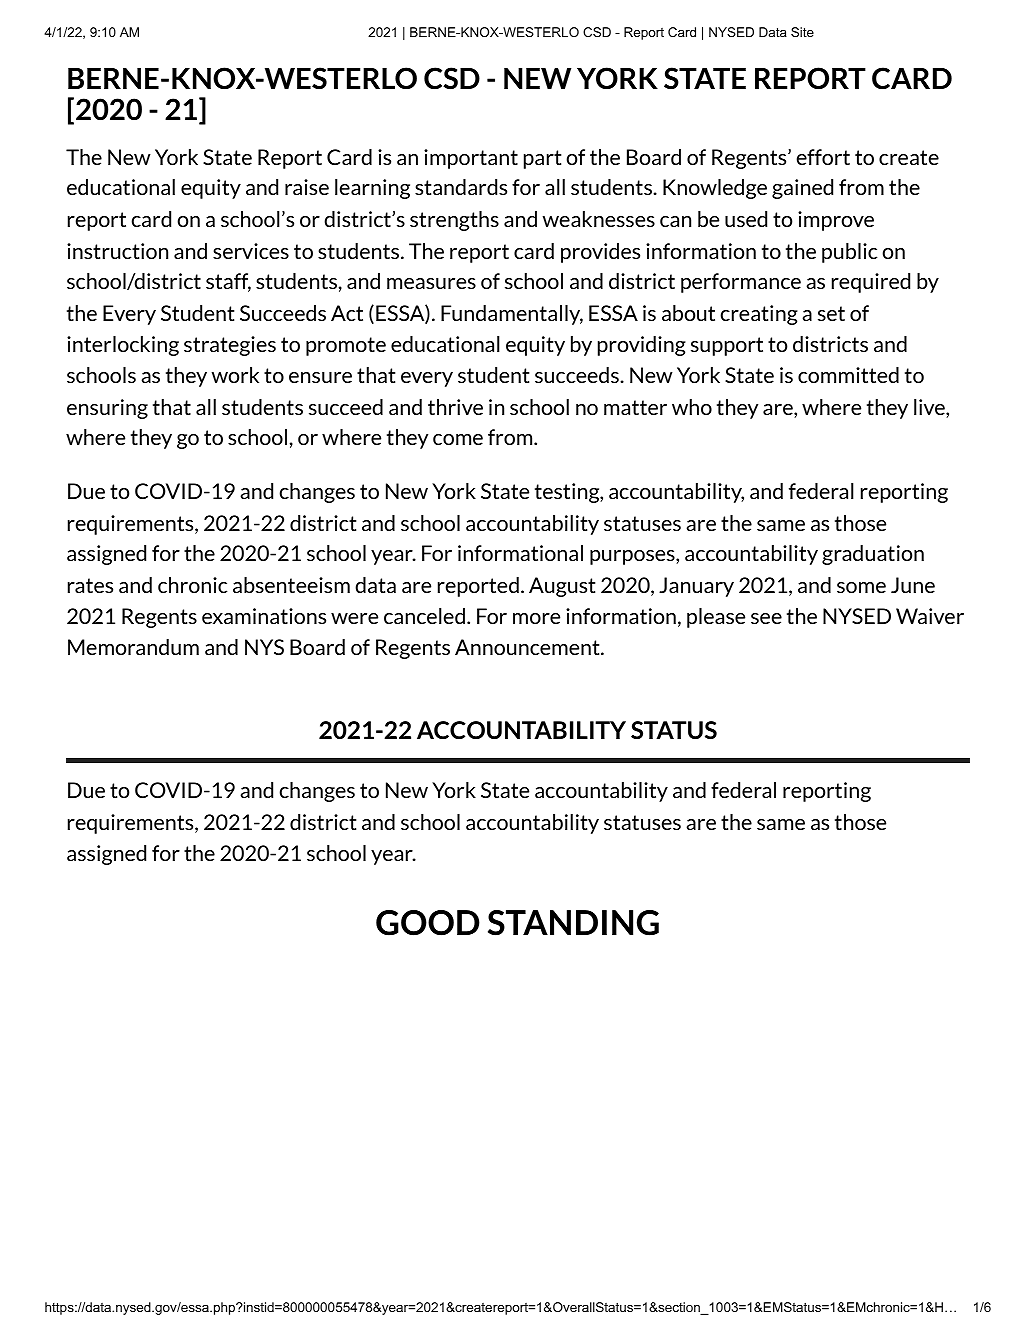 This screenshot has height=1341, width=1036. I want to click on part, so click(542, 159).
